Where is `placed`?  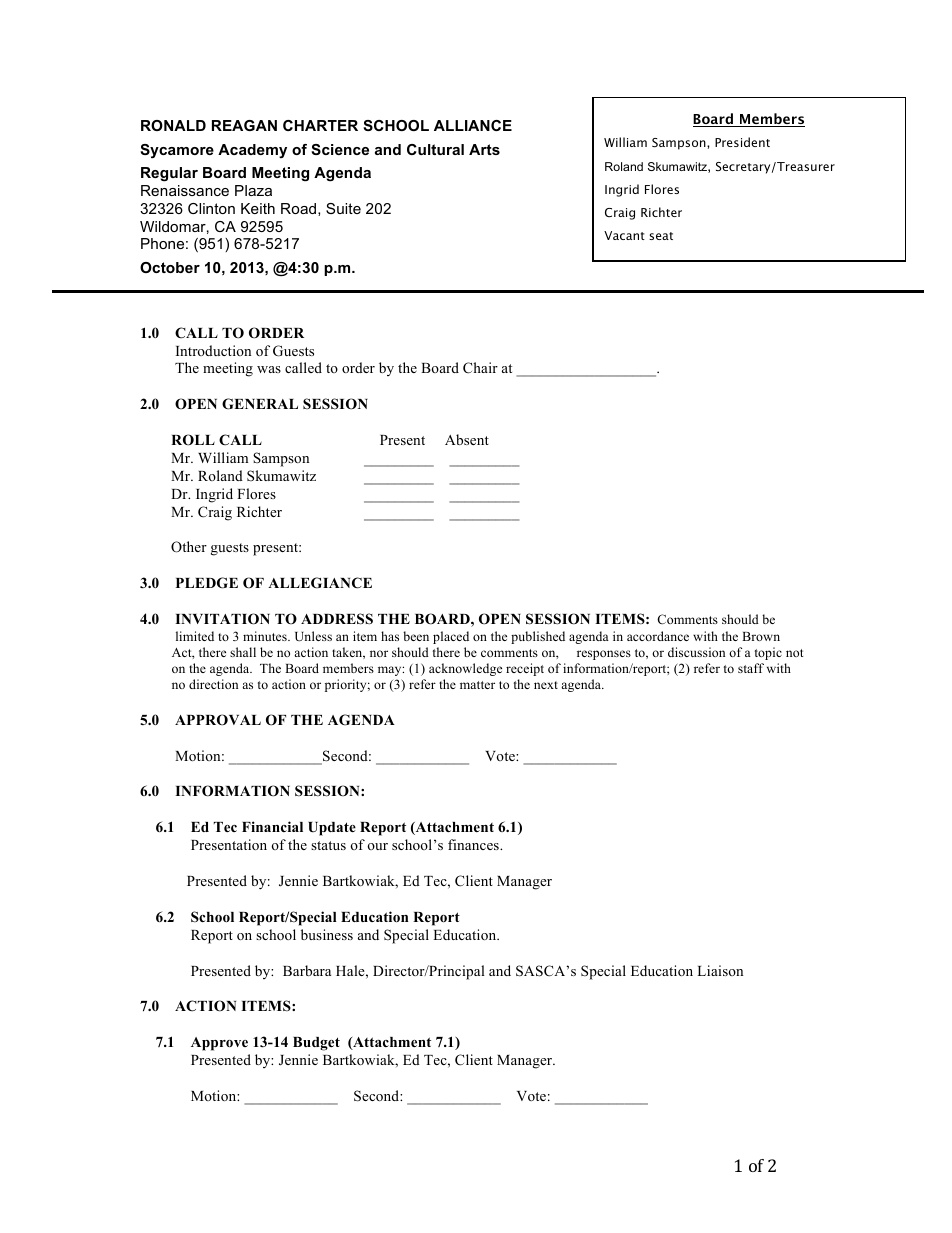
placed is located at coordinates (451, 637).
